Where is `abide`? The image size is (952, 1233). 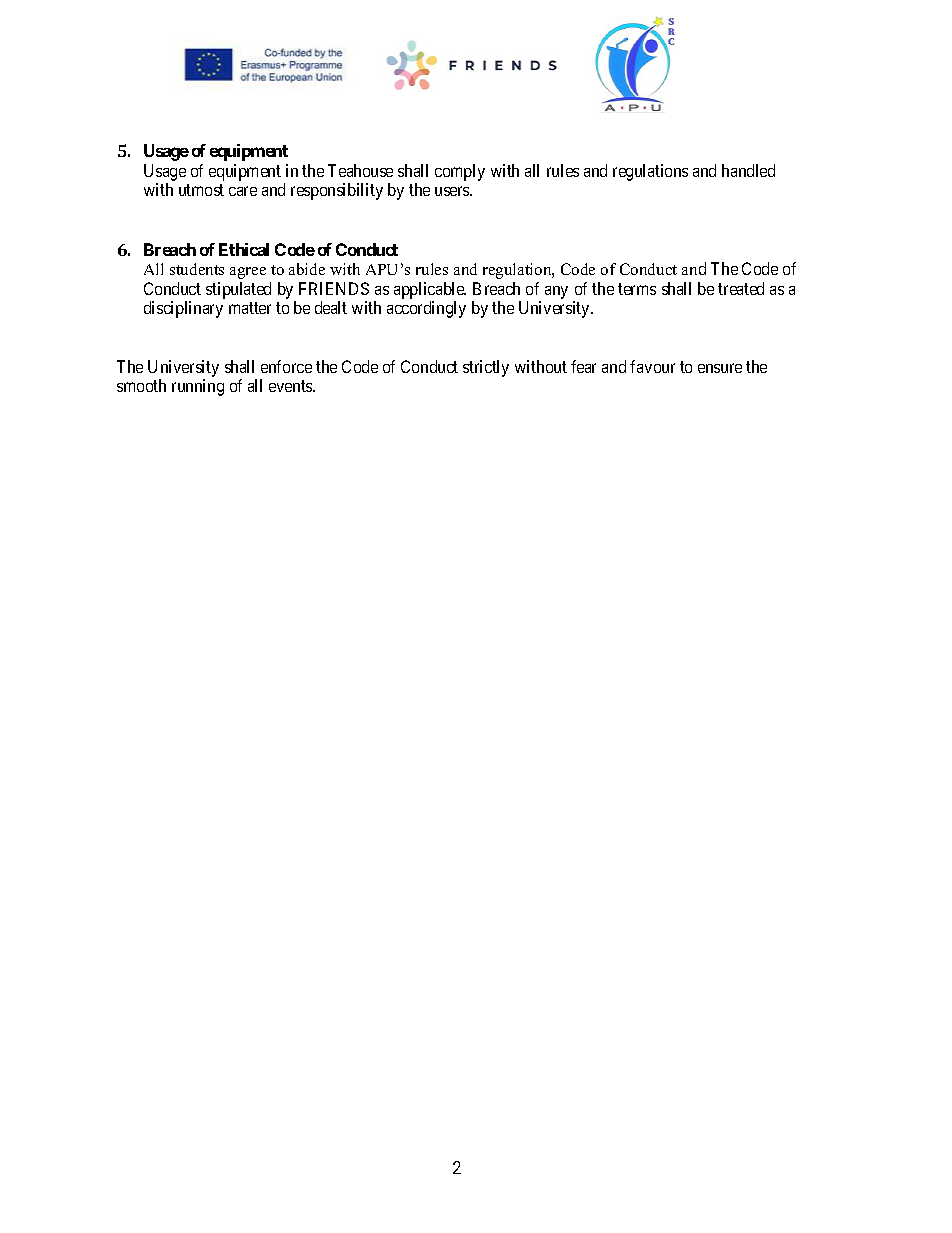
abide is located at coordinates (307, 269).
